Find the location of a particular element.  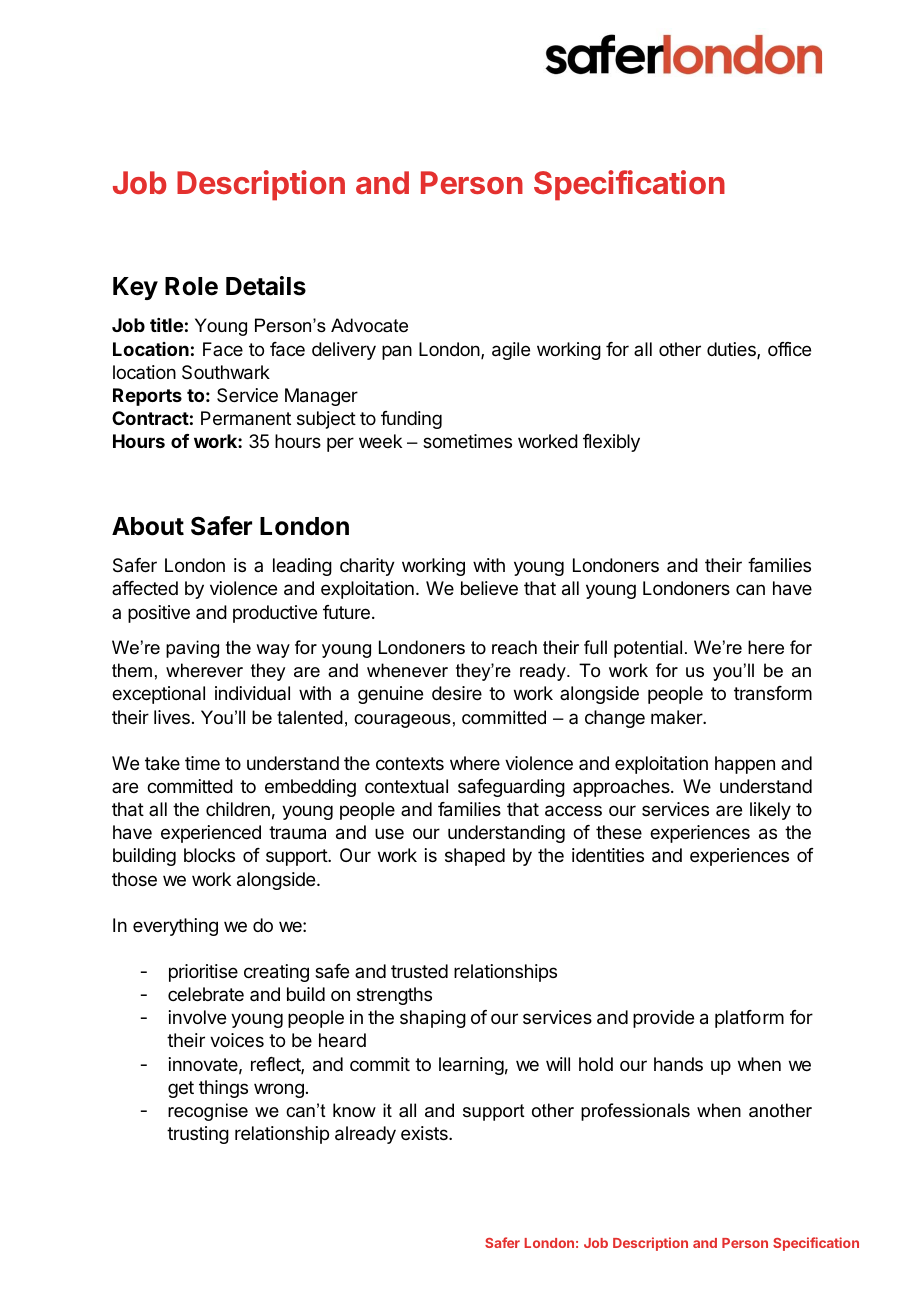

duties is located at coordinates (732, 350).
